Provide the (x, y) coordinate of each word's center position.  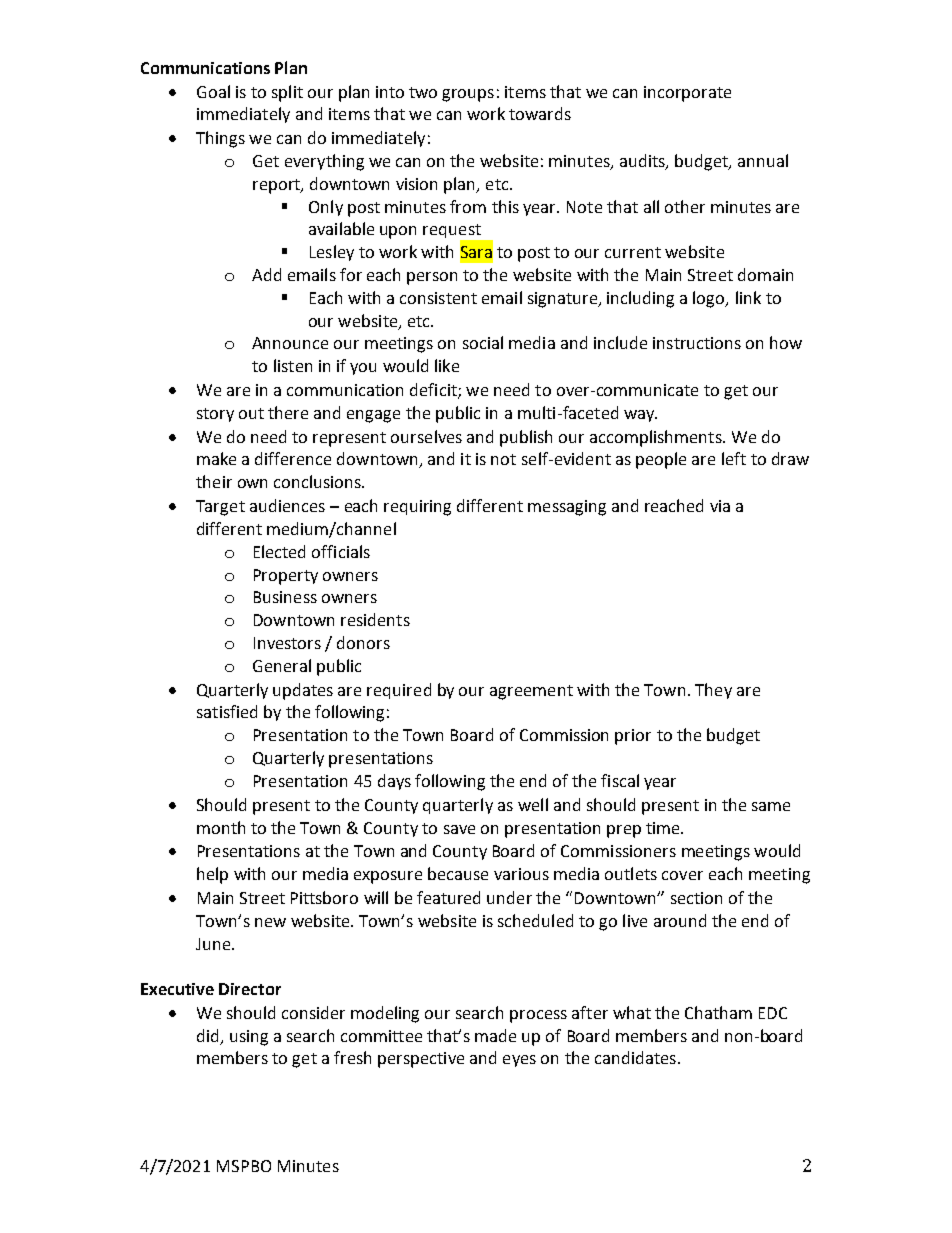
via (720, 506)
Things (220, 139)
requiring (417, 508)
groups (468, 95)
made (495, 1035)
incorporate (687, 94)
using (249, 1038)
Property (286, 577)
